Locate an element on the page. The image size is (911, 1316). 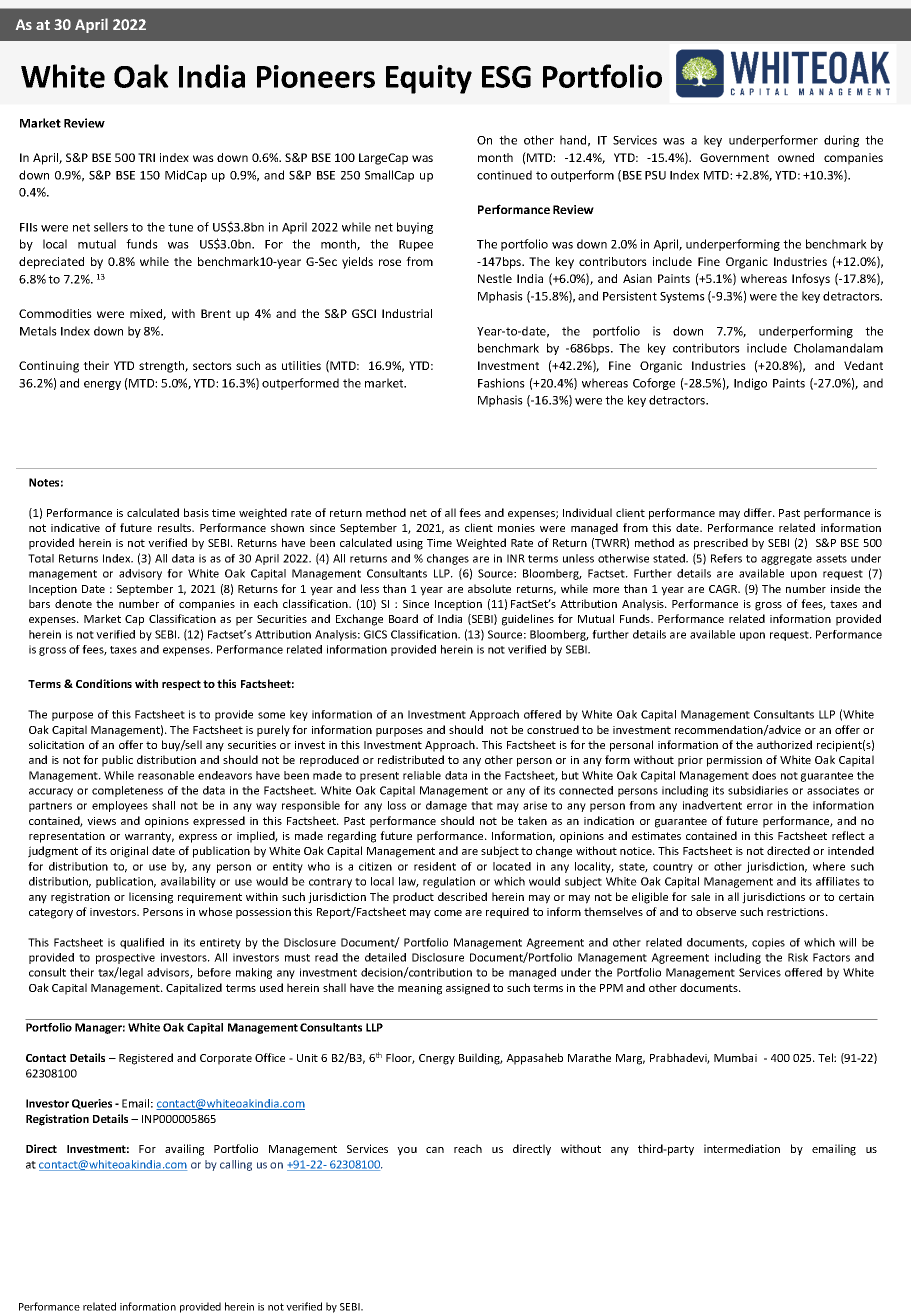
Government is located at coordinates (734, 157).
